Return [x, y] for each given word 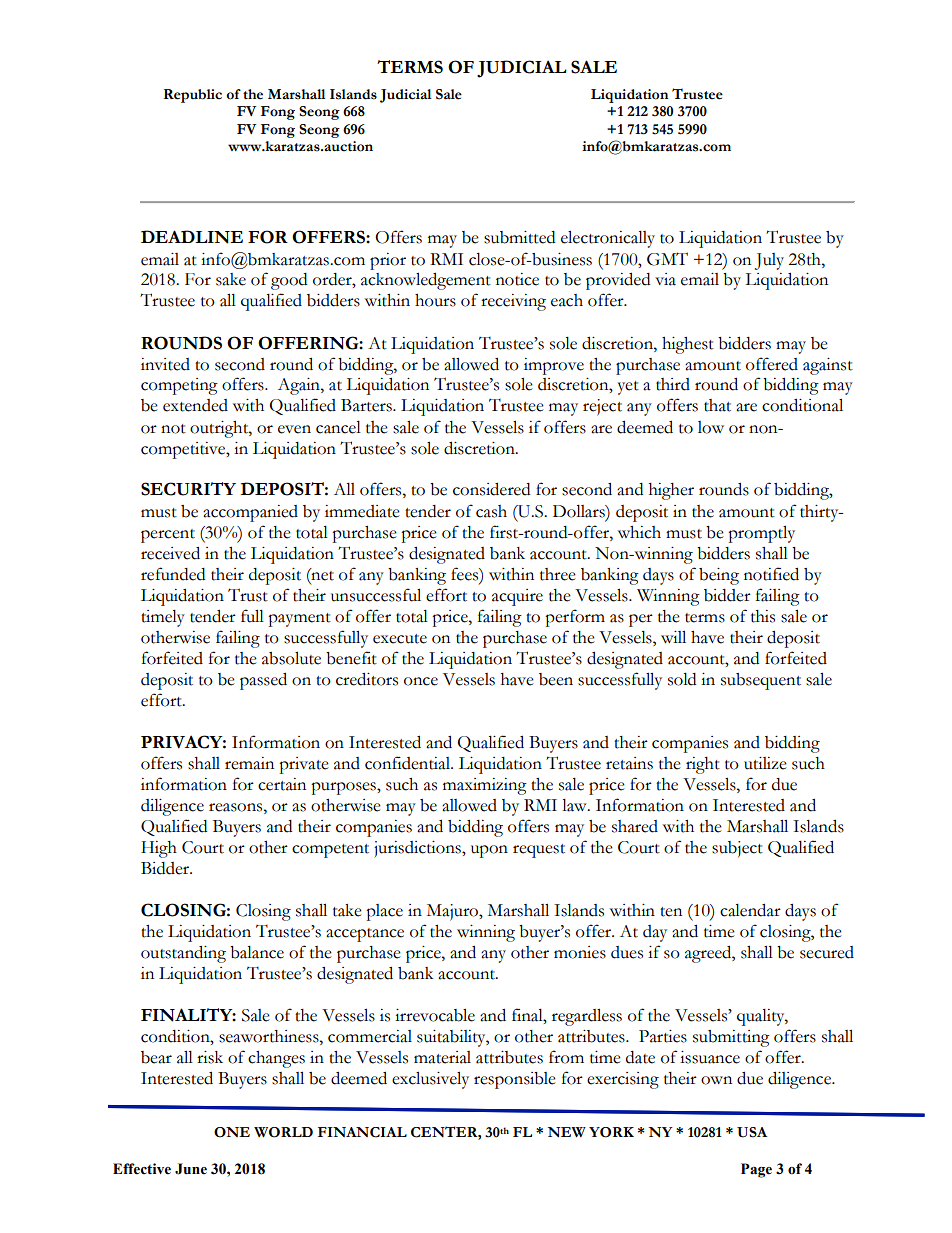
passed [263, 681]
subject [737, 849]
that [717, 405]
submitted [519, 237]
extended [195, 405]
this [763, 616]
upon [489, 851]
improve [554, 366]
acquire [517, 597]
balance [257, 952]
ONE [232, 1132]
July [769, 261]
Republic [193, 96]
